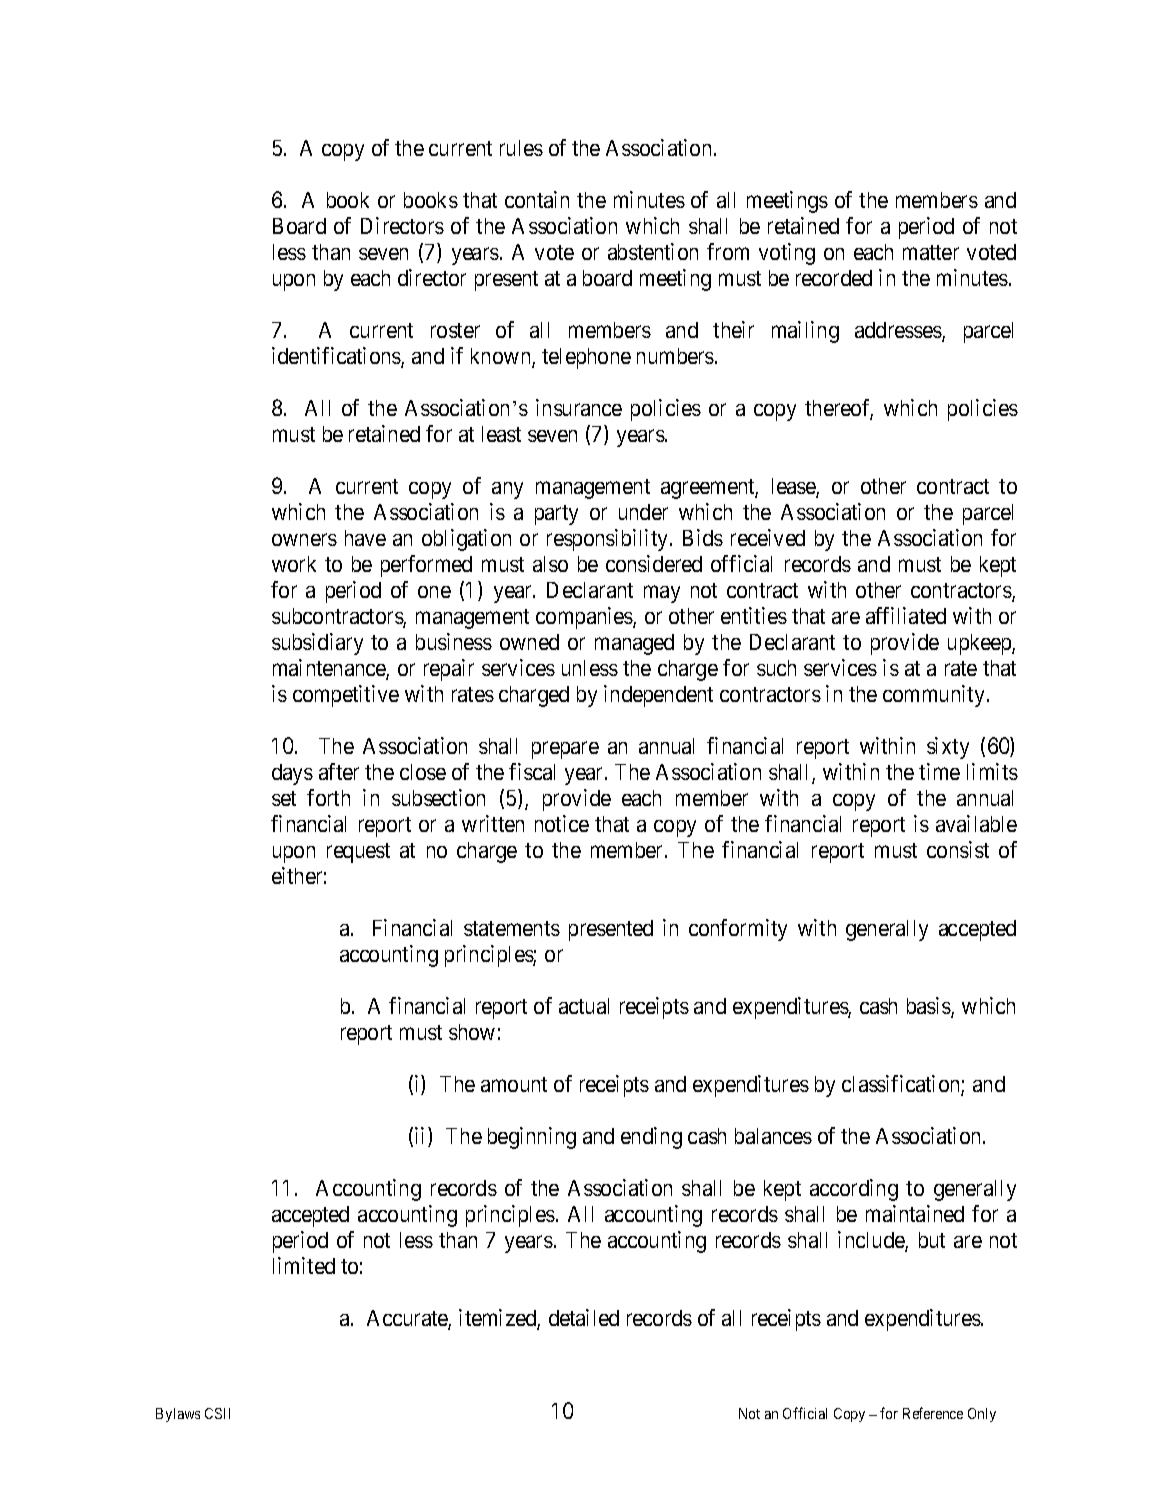 The height and width of the document is (1492, 1153). Describe the element at coordinates (294, 564) in the document. I see `work` at that location.
